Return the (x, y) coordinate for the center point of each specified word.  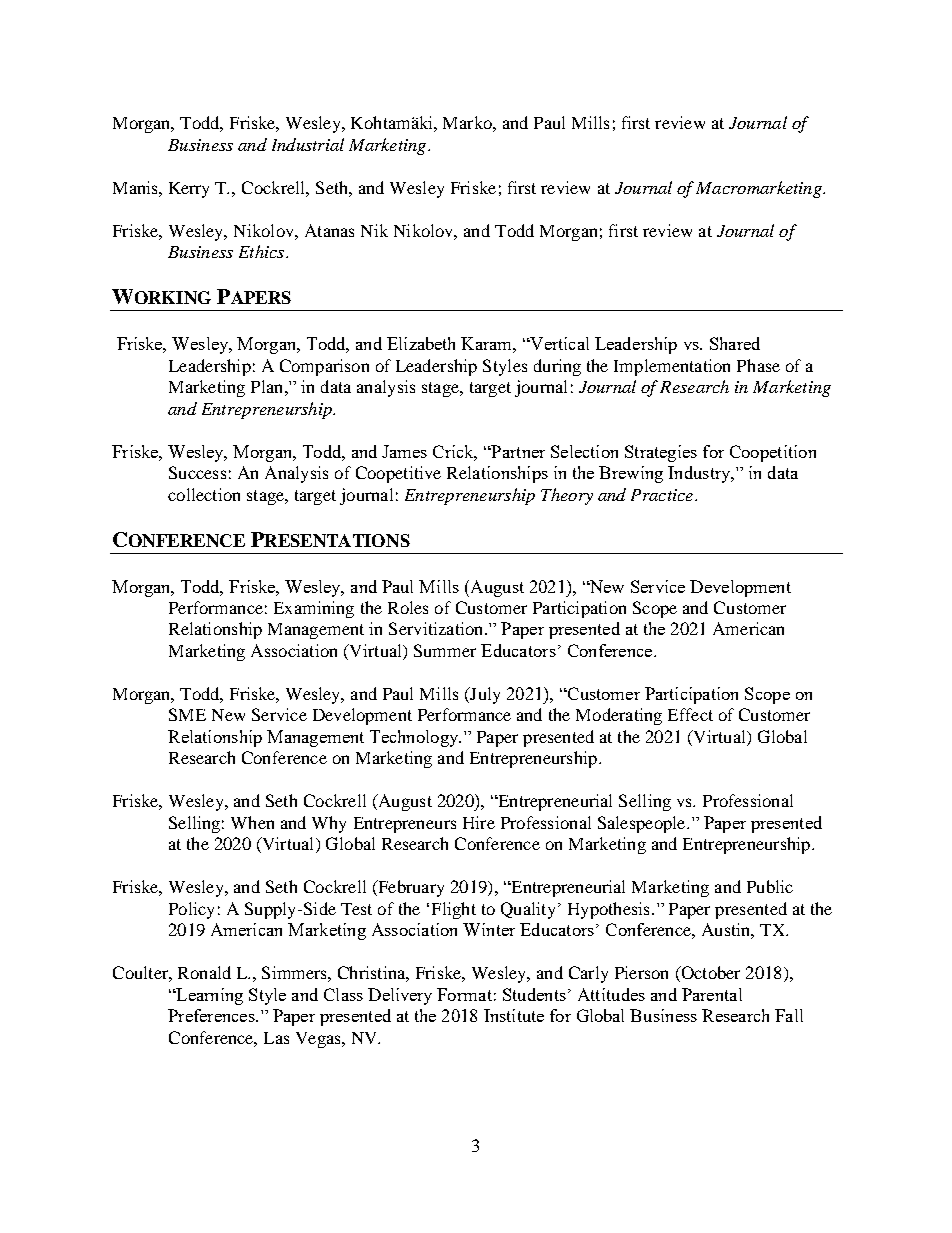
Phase (758, 365)
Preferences (212, 1015)
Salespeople (643, 824)
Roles (408, 607)
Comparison (324, 367)
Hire (479, 822)
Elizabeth (421, 343)
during (557, 367)
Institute (514, 1015)
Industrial (308, 144)
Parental (712, 994)
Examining (314, 609)
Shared (735, 343)
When (252, 822)
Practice (662, 495)
